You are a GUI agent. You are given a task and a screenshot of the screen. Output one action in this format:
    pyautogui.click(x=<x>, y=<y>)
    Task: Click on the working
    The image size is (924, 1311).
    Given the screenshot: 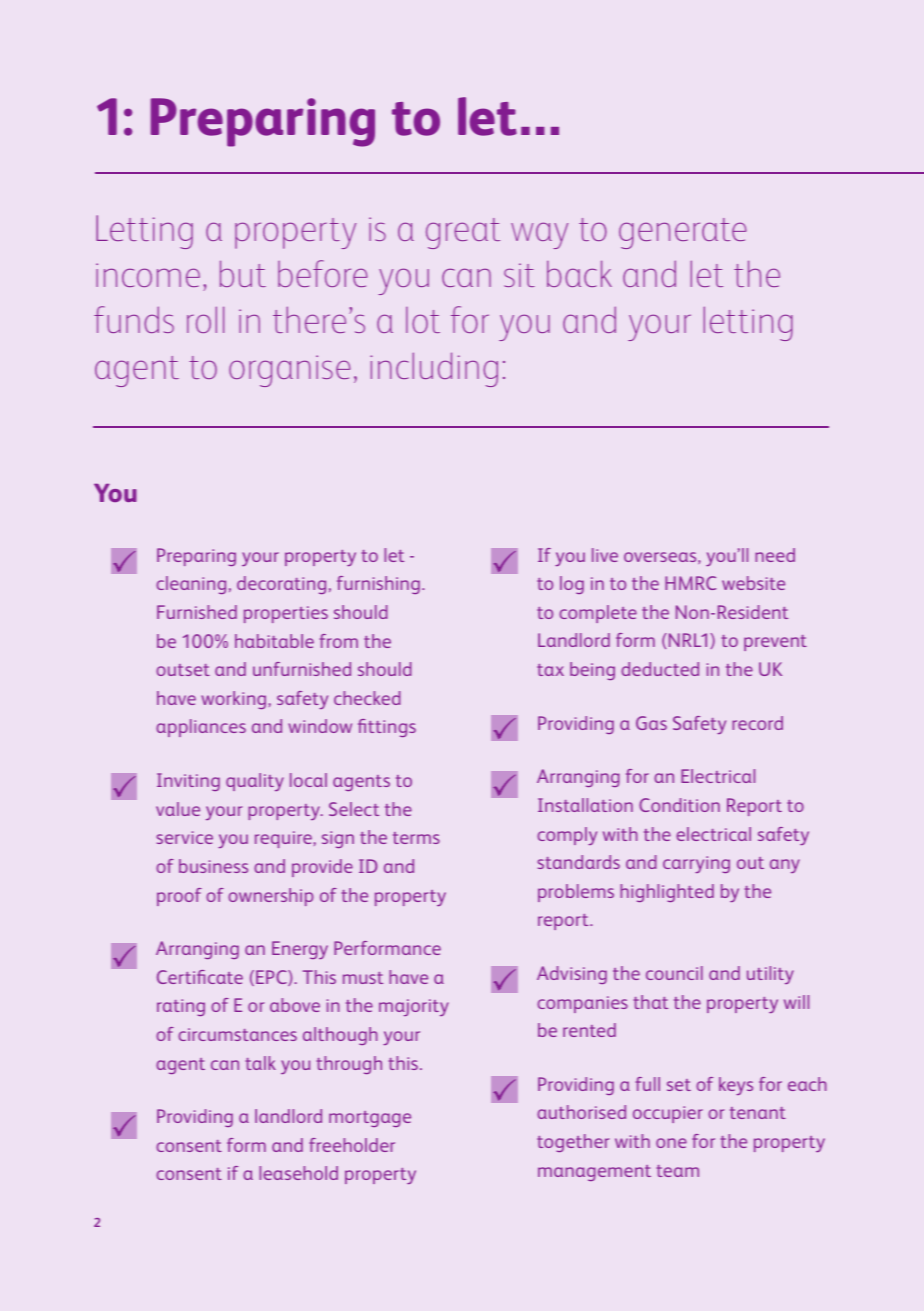 What is the action you would take?
    pyautogui.click(x=233, y=700)
